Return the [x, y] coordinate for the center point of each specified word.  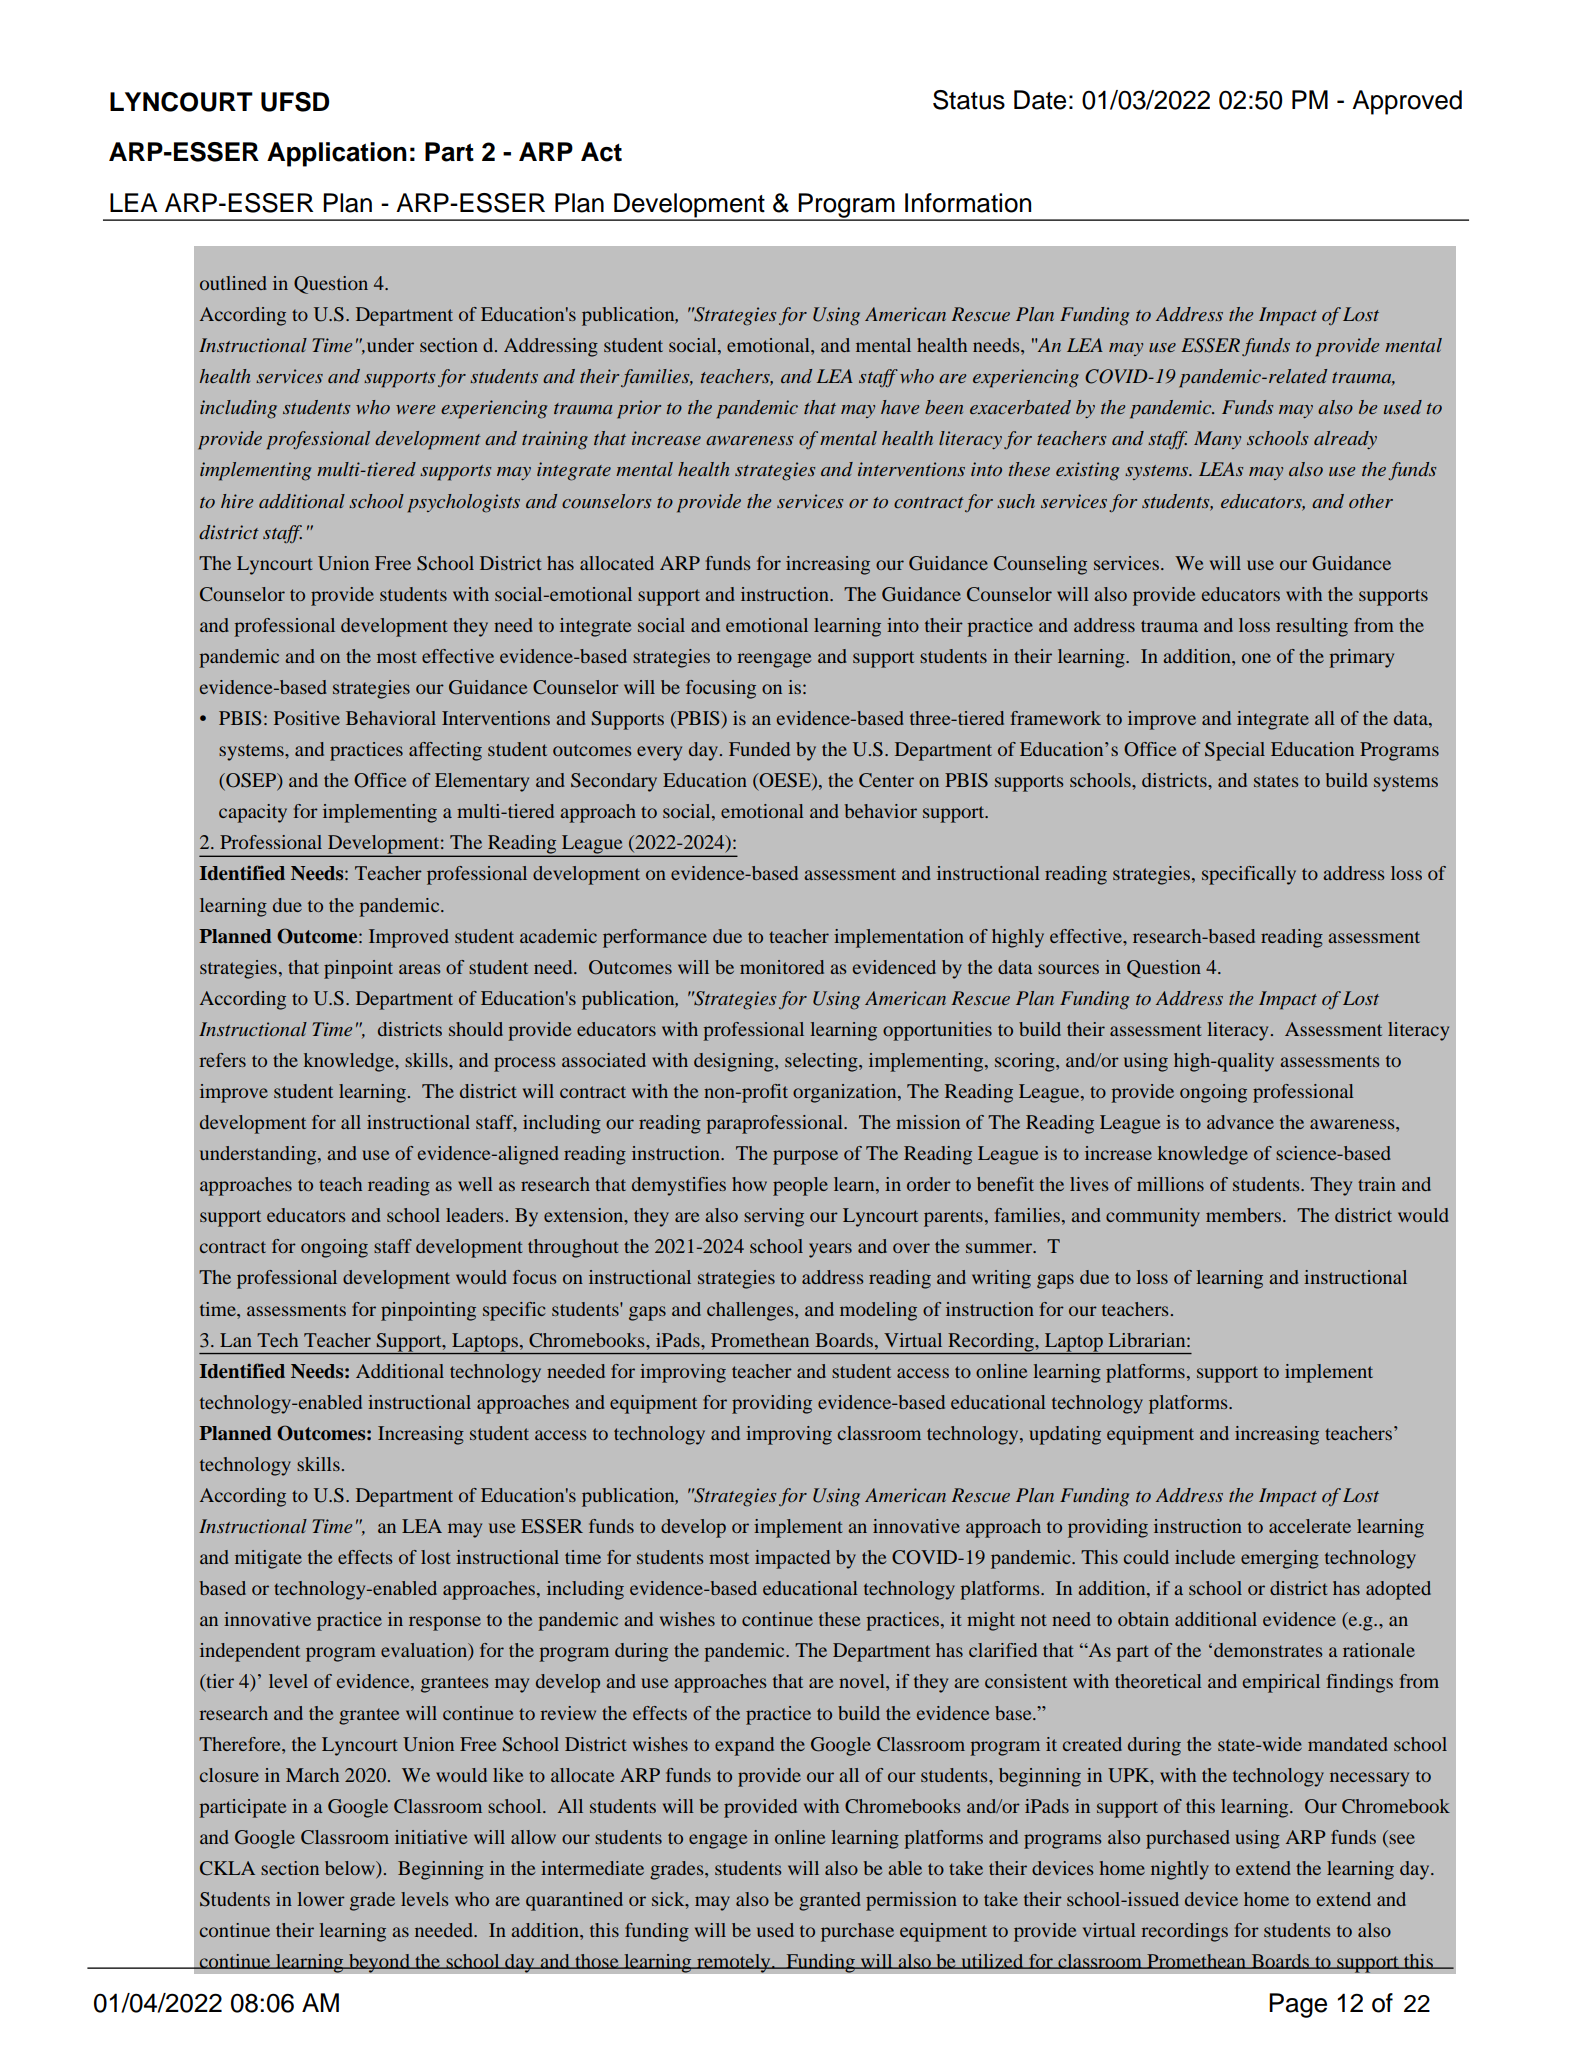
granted [830, 1901]
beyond [379, 1963]
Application [337, 154]
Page [1298, 2005]
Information [968, 203]
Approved [1407, 102]
